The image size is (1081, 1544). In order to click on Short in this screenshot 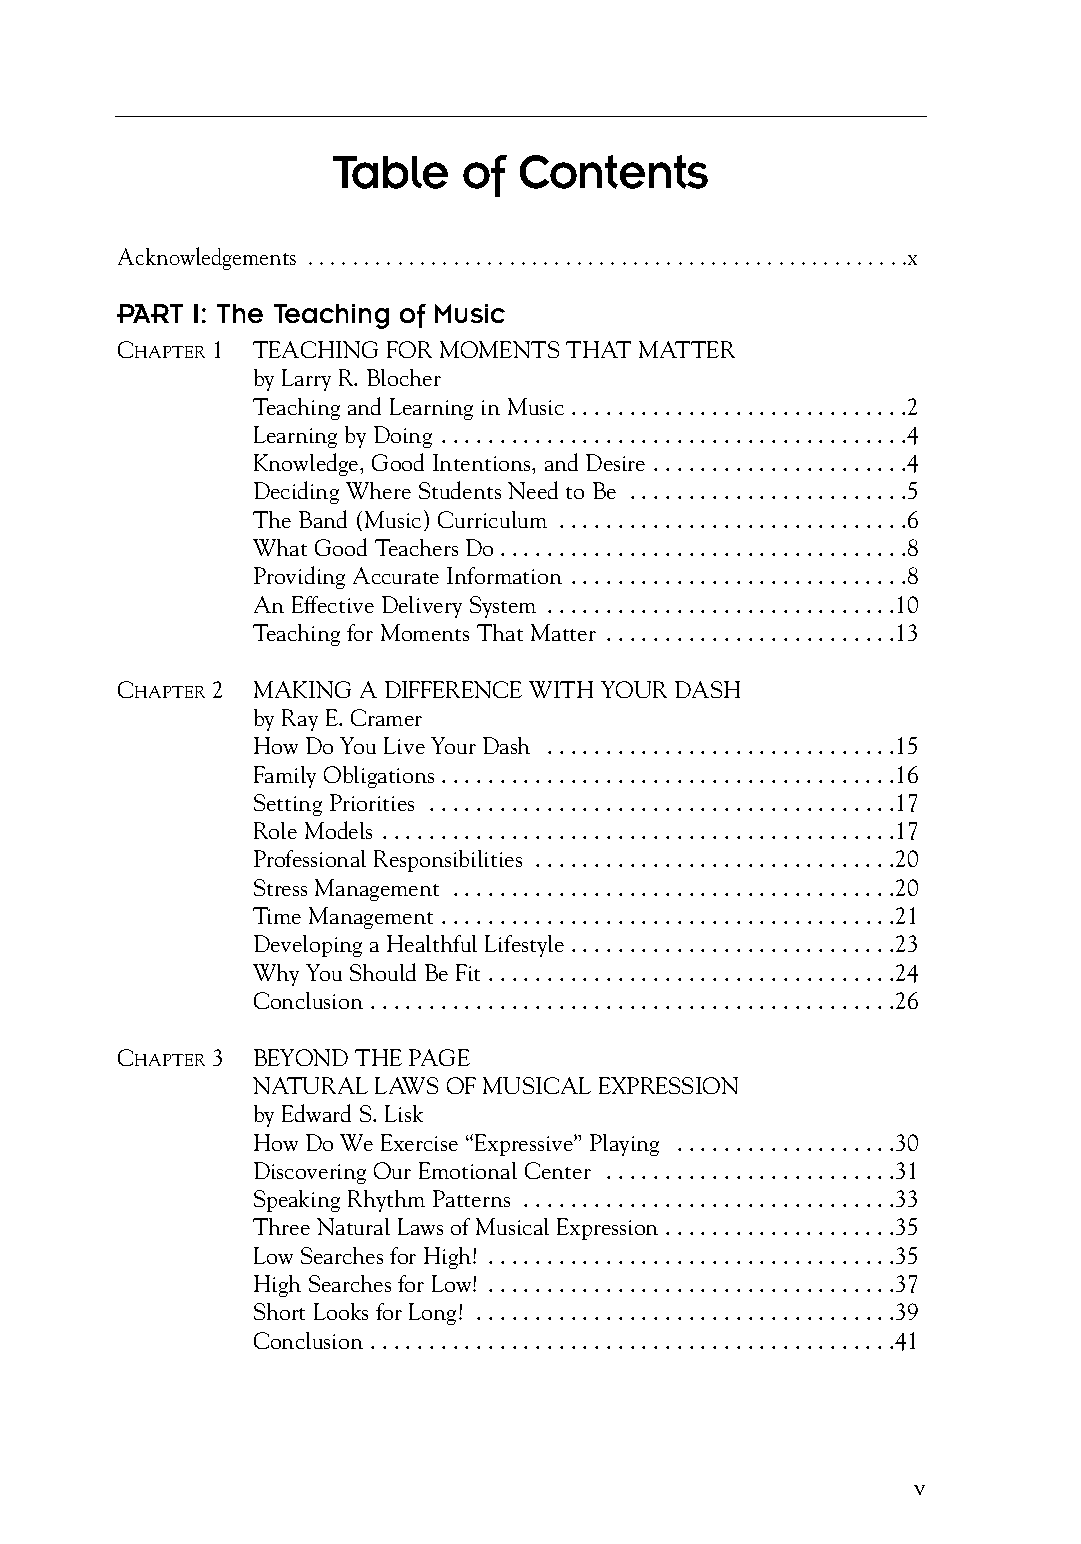, I will do `click(279, 1311)`.
